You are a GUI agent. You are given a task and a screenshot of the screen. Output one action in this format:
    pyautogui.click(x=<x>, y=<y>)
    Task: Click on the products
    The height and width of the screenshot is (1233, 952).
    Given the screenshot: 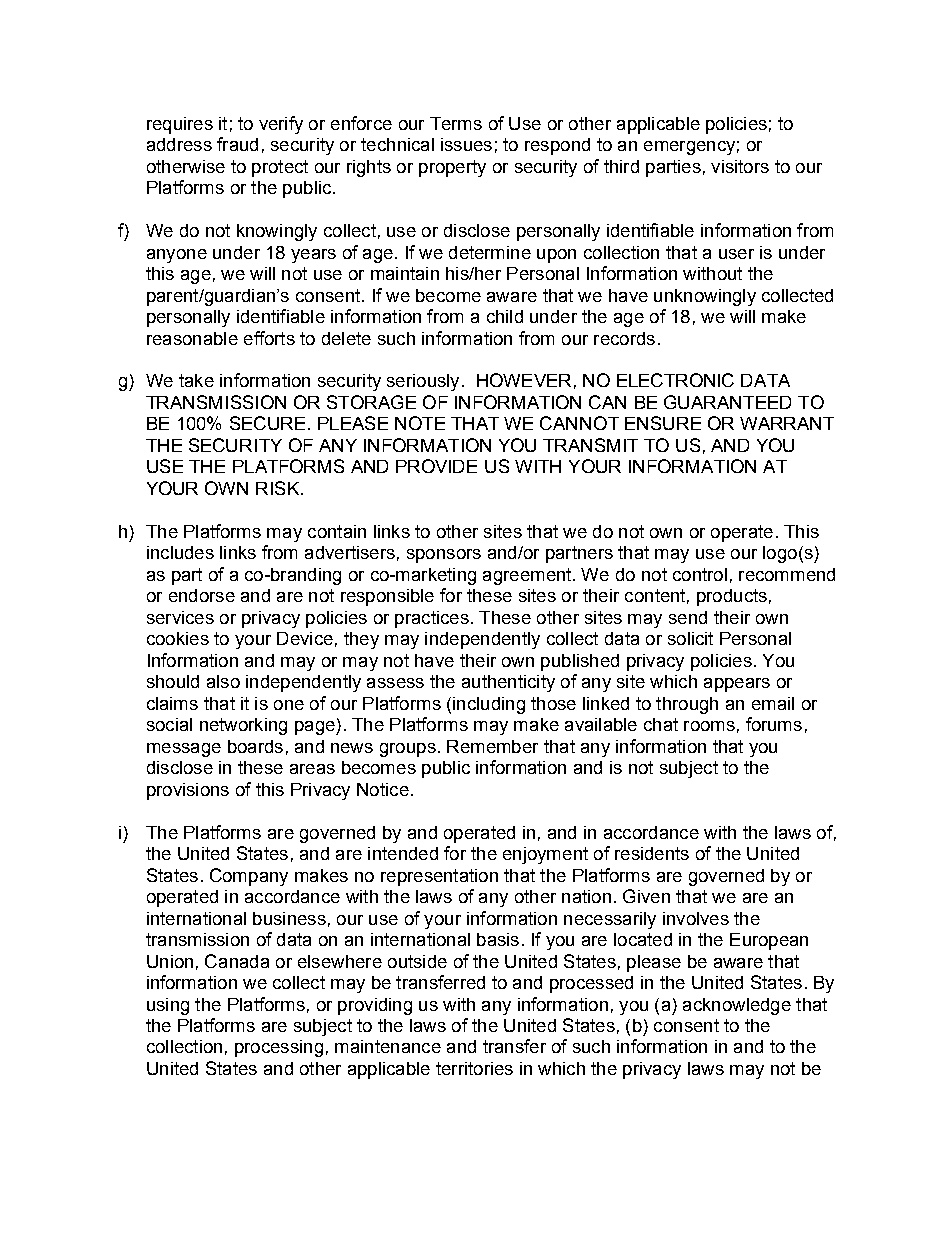 What is the action you would take?
    pyautogui.click(x=732, y=597)
